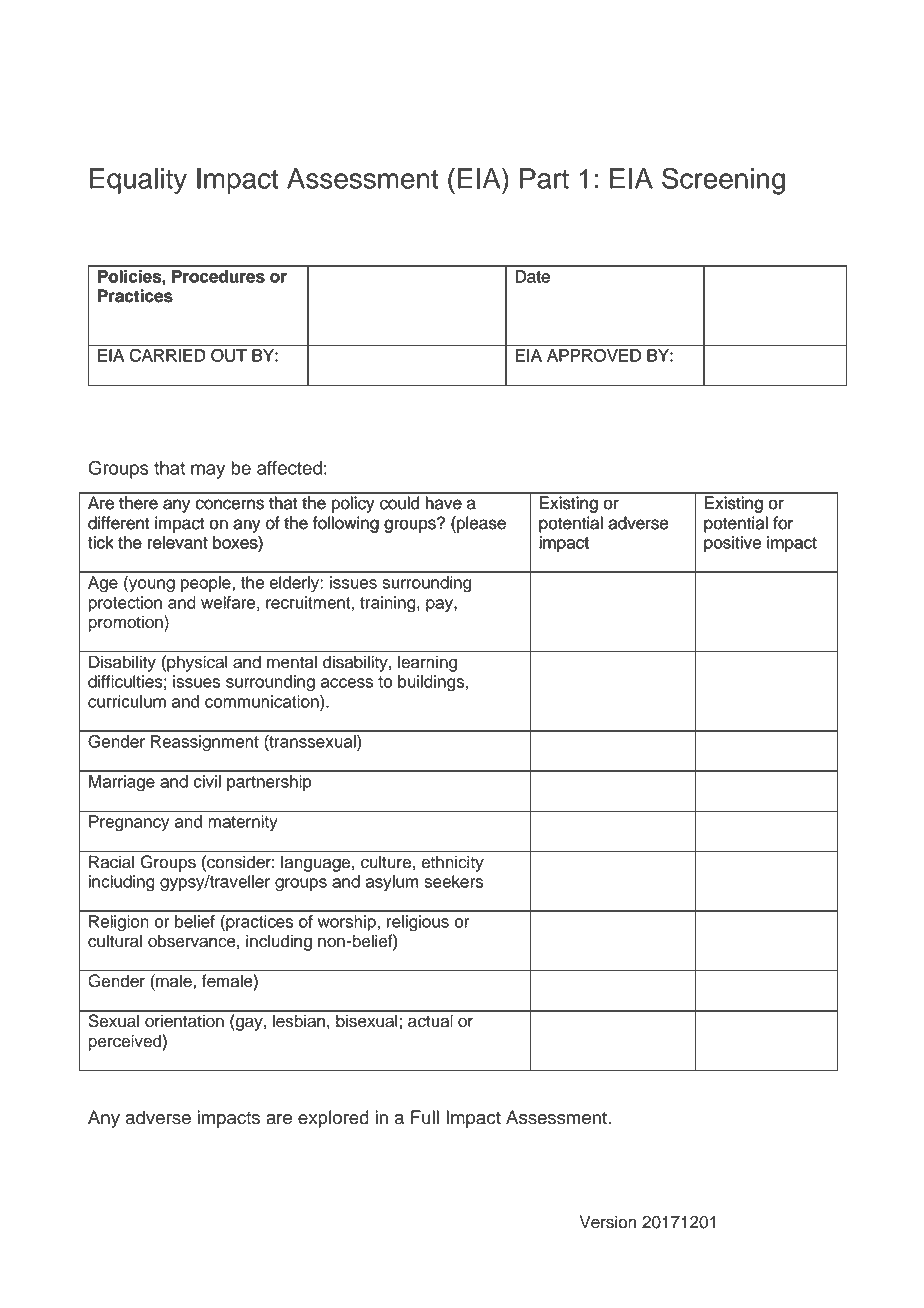 The height and width of the page is (1308, 924). What do you see at coordinates (138, 181) in the page?
I see `Equality` at bounding box center [138, 181].
